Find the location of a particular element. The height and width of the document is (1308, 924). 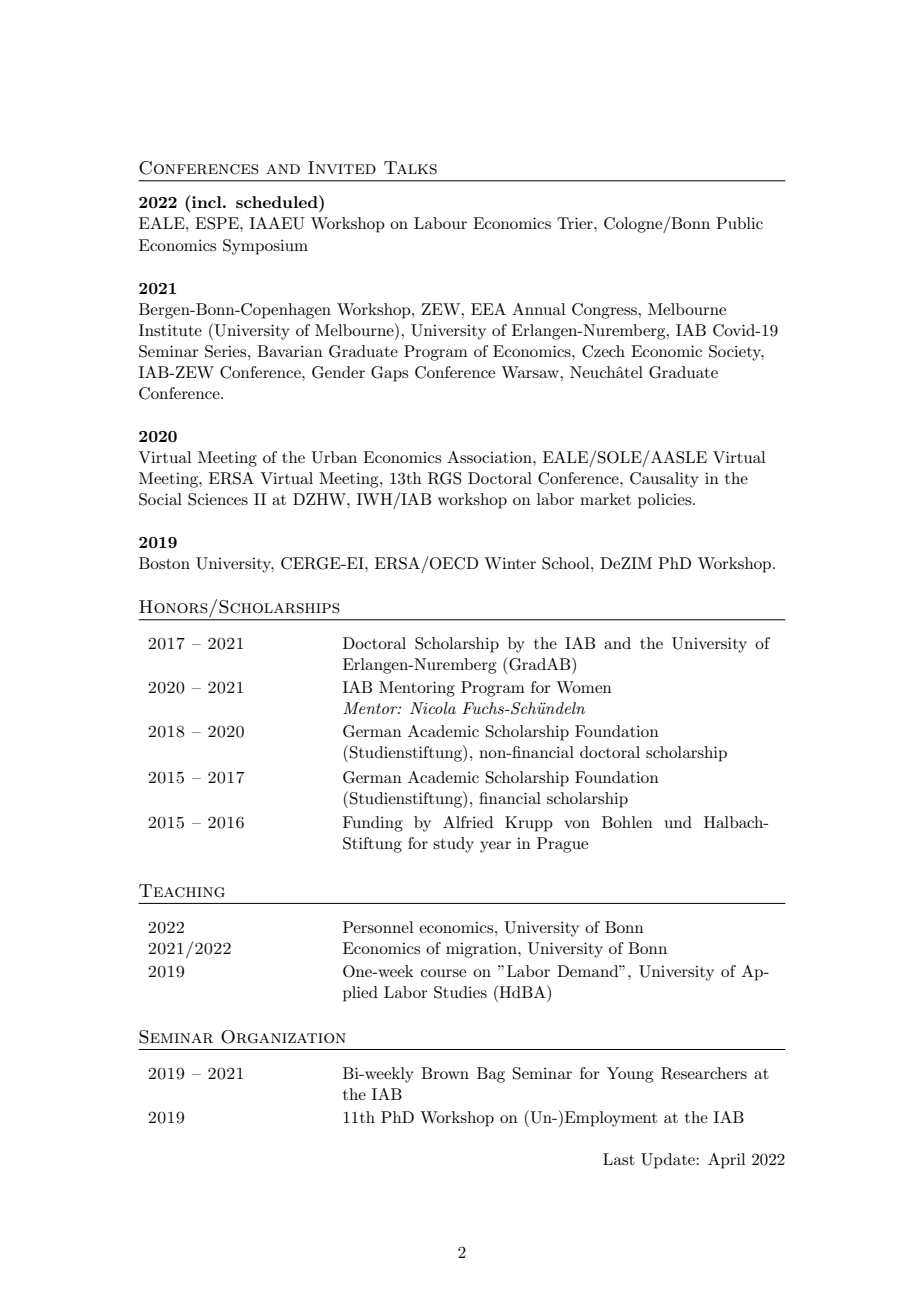

von is located at coordinates (577, 824).
